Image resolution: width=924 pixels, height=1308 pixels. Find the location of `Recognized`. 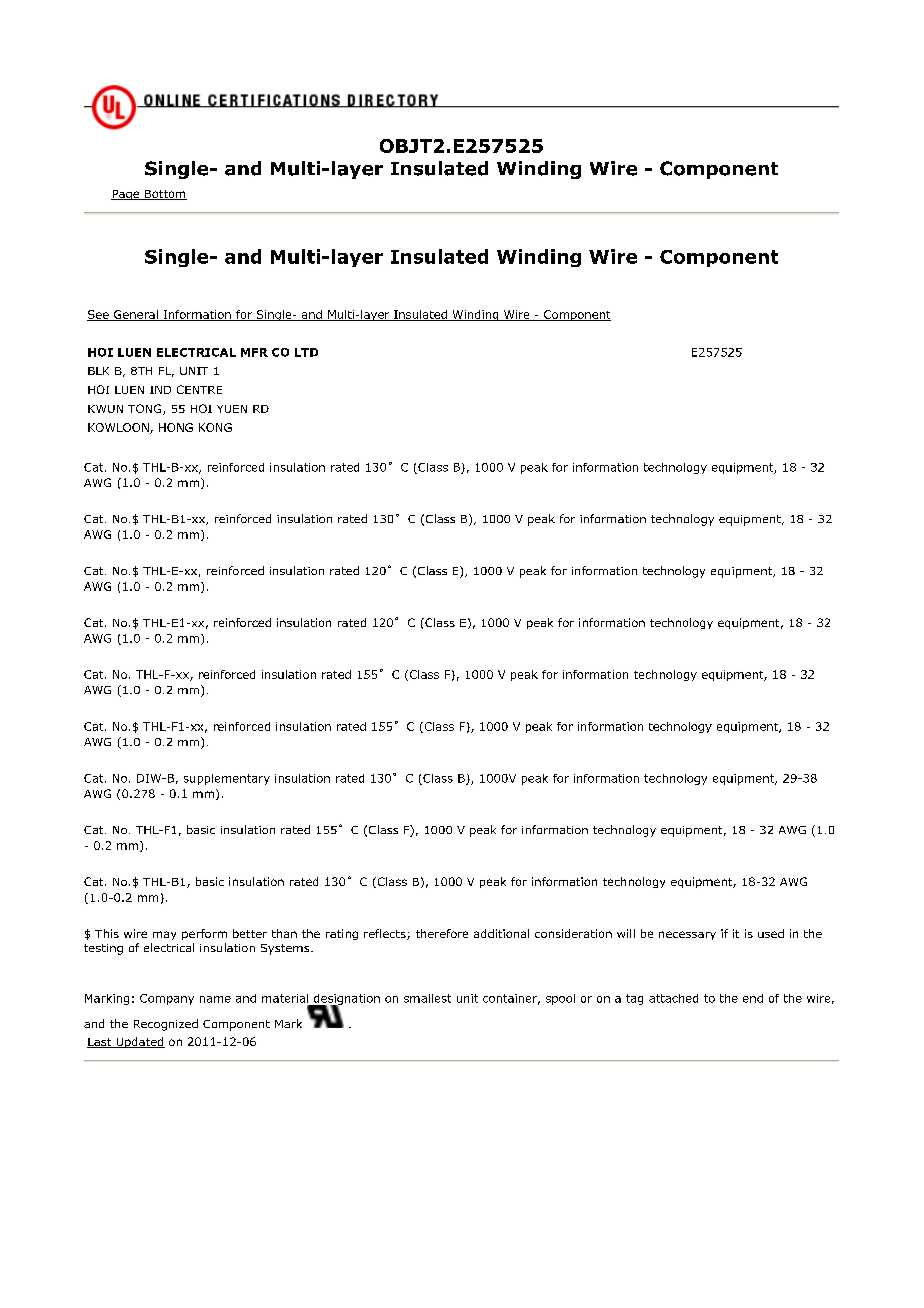

Recognized is located at coordinates (166, 1025).
